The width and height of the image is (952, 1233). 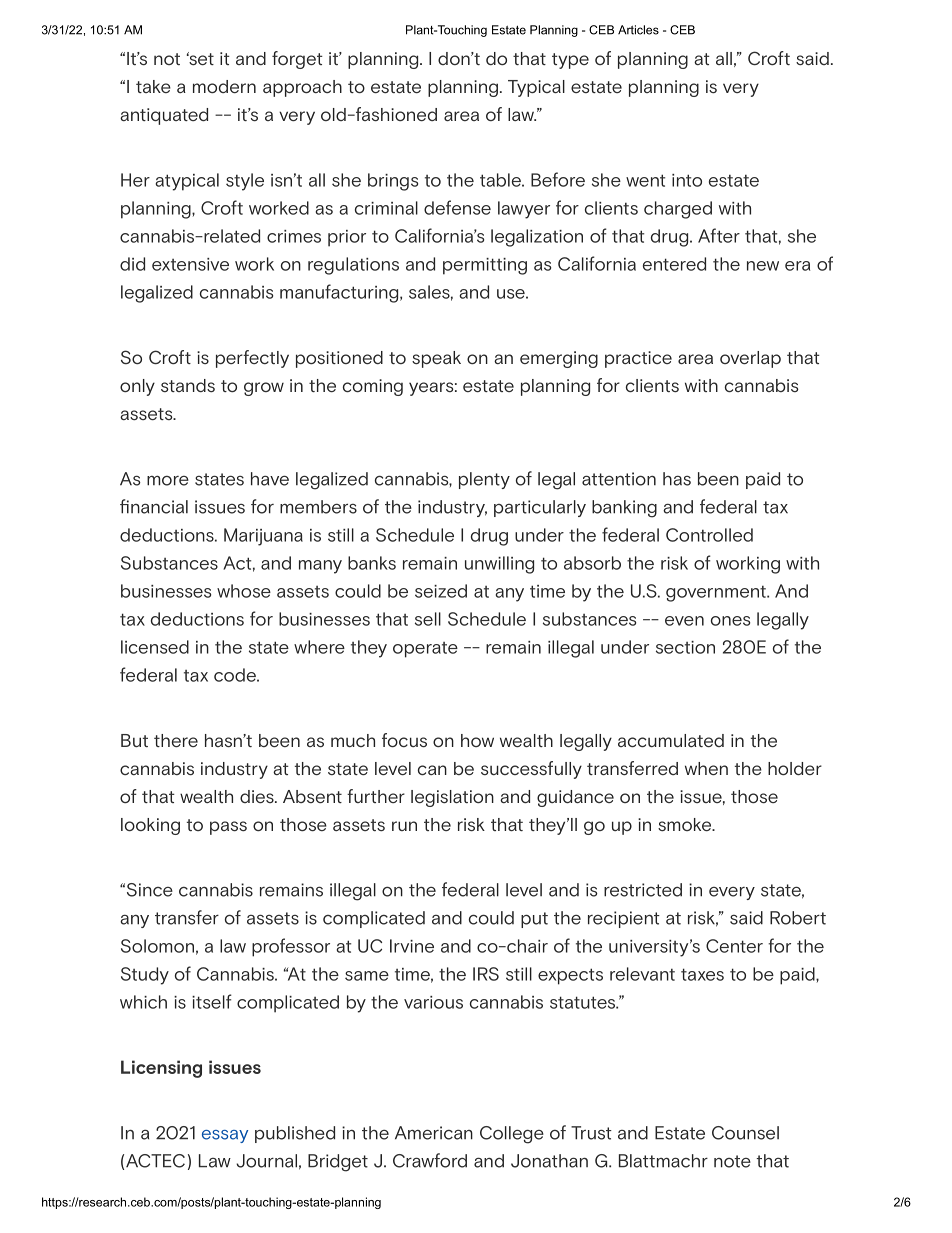 I want to click on when, so click(x=706, y=768).
